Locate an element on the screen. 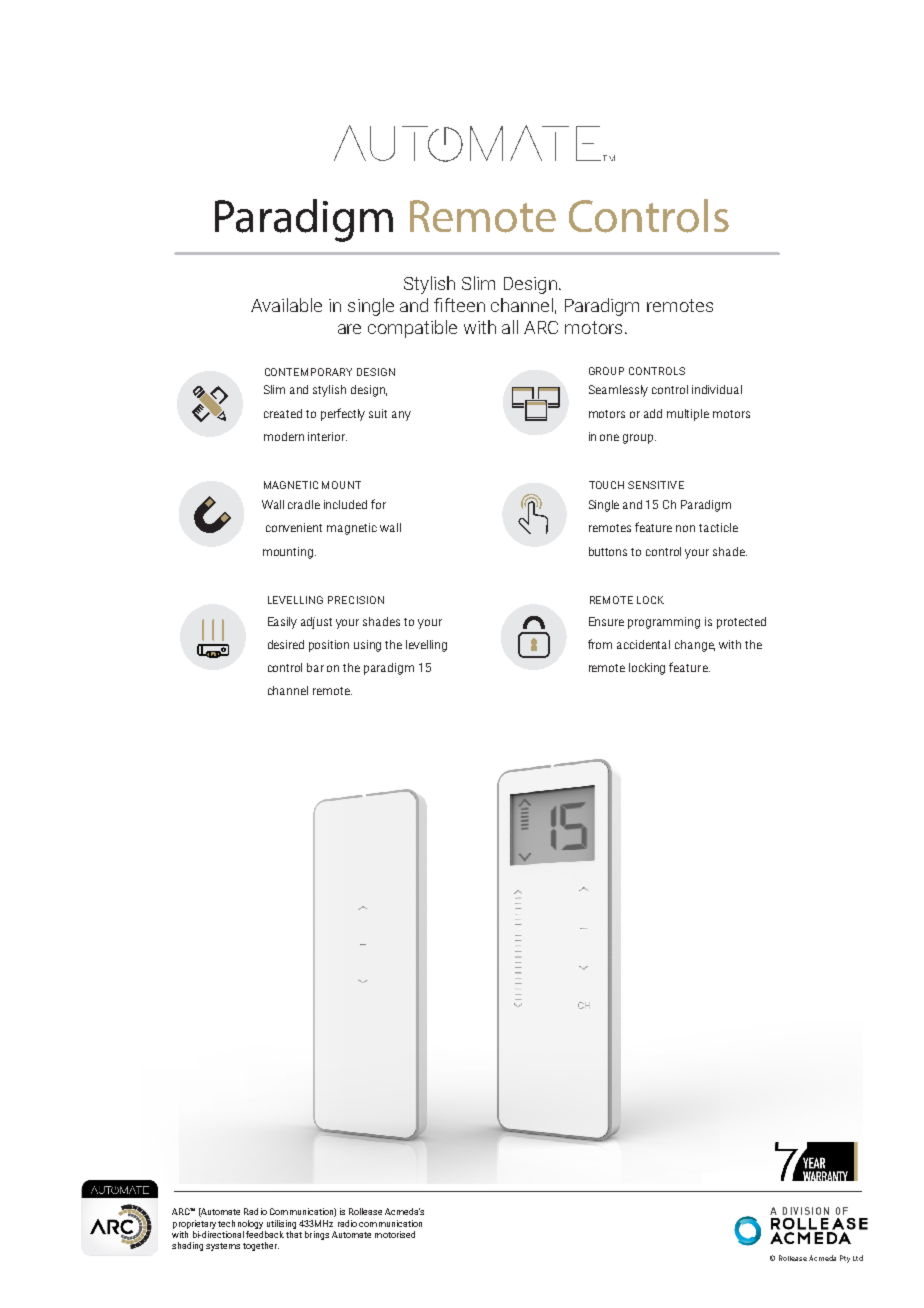 The height and width of the screenshot is (1308, 924). accidental is located at coordinates (643, 644).
